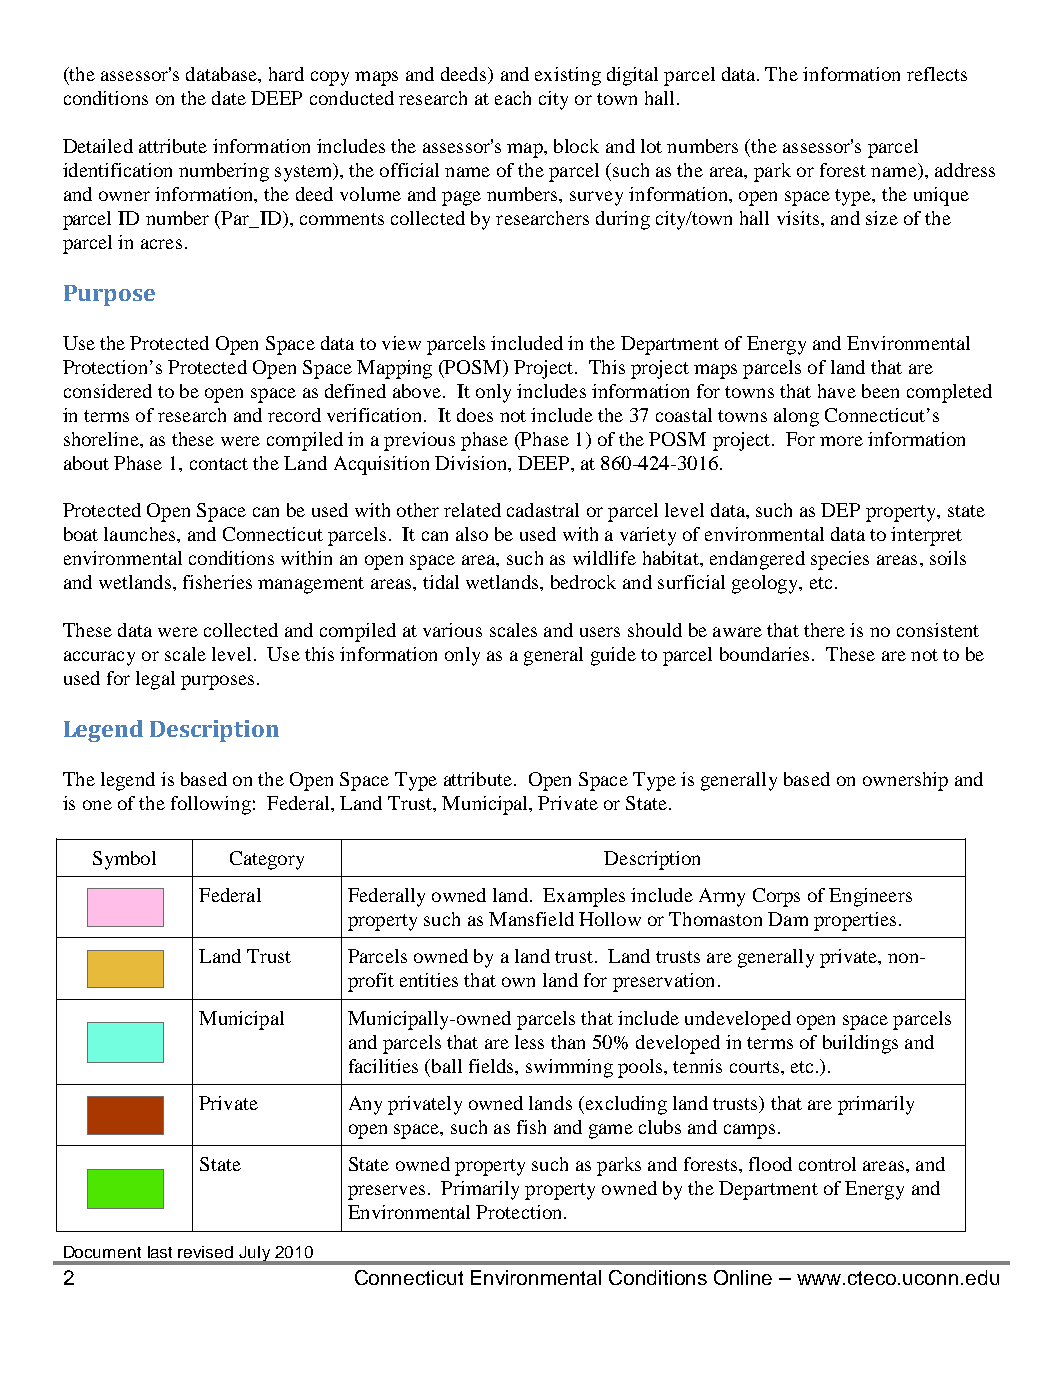 This screenshot has width=1063, height=1376. I want to click on there, so click(824, 630).
